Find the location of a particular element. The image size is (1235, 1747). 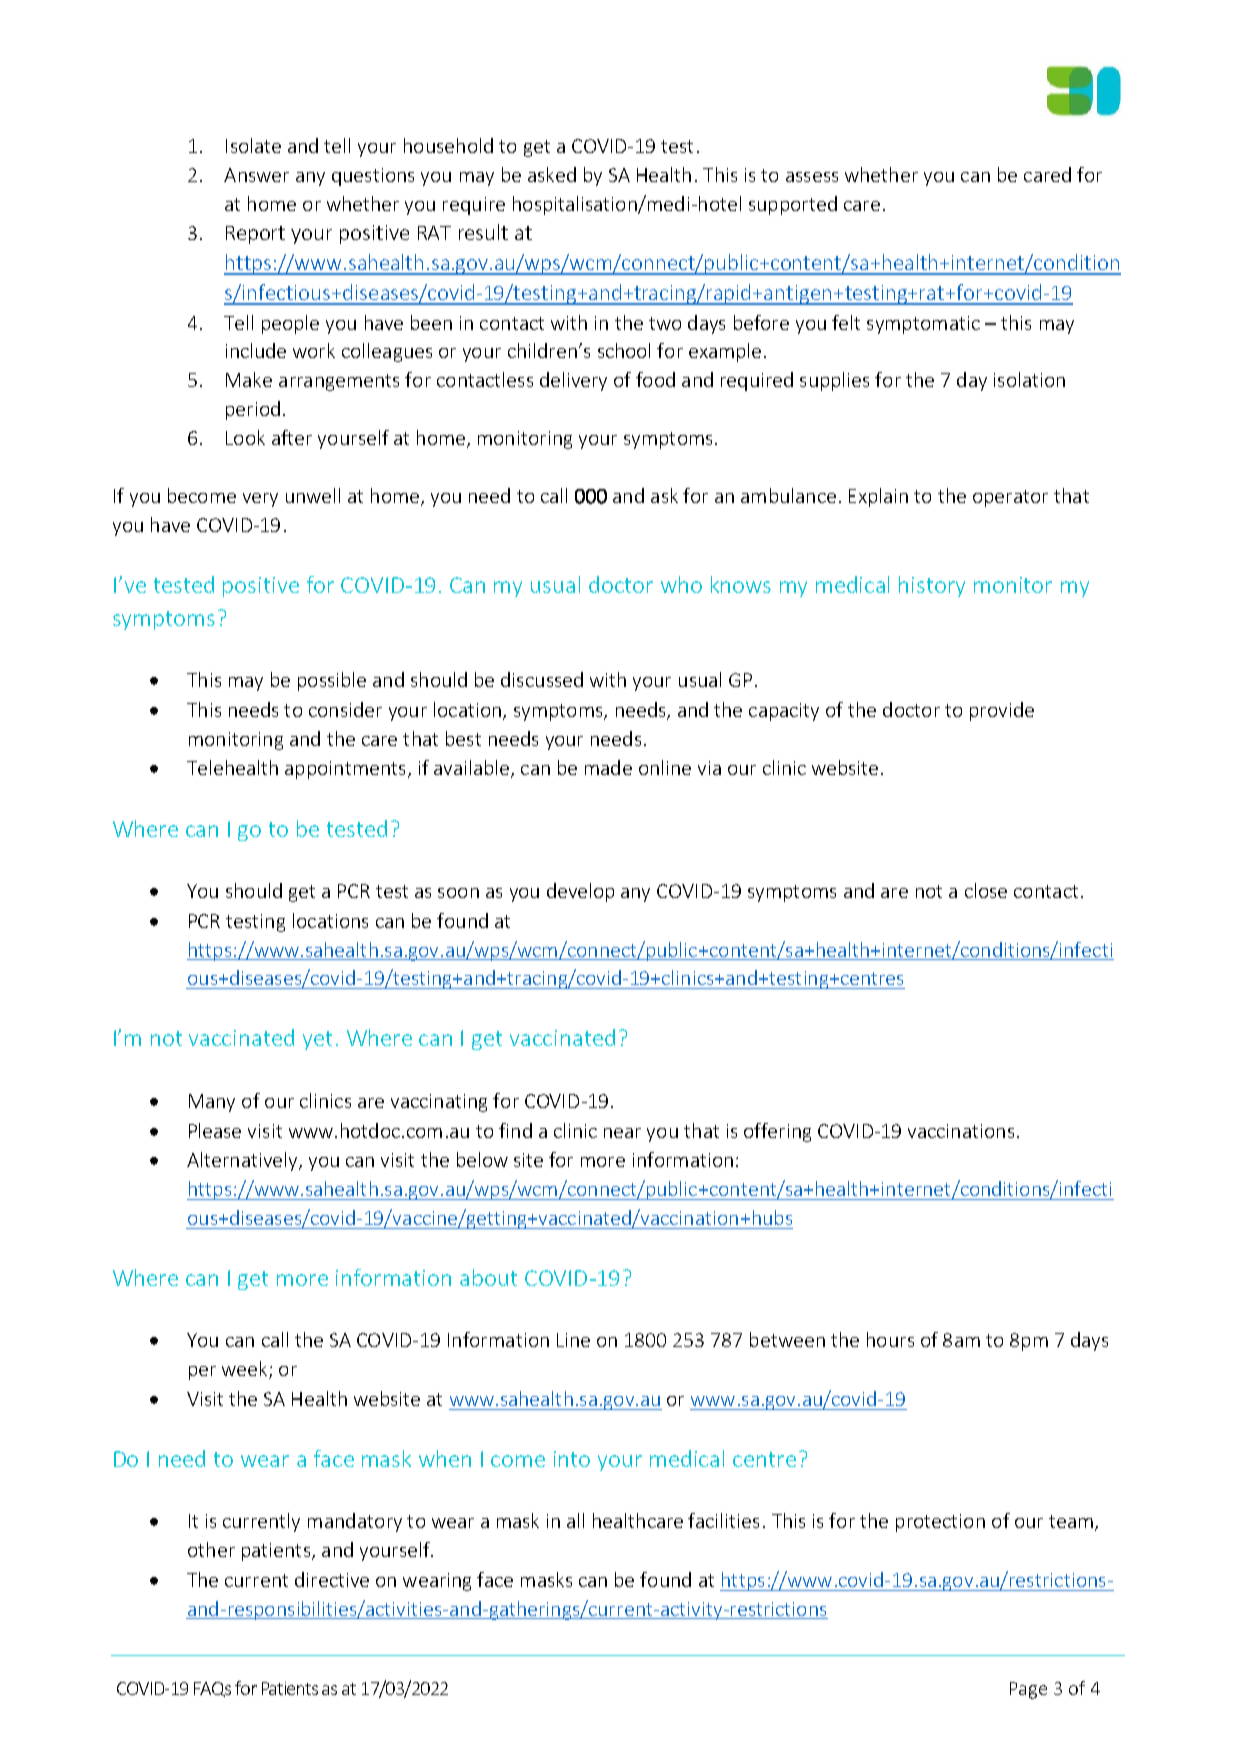

yet is located at coordinates (317, 1040).
